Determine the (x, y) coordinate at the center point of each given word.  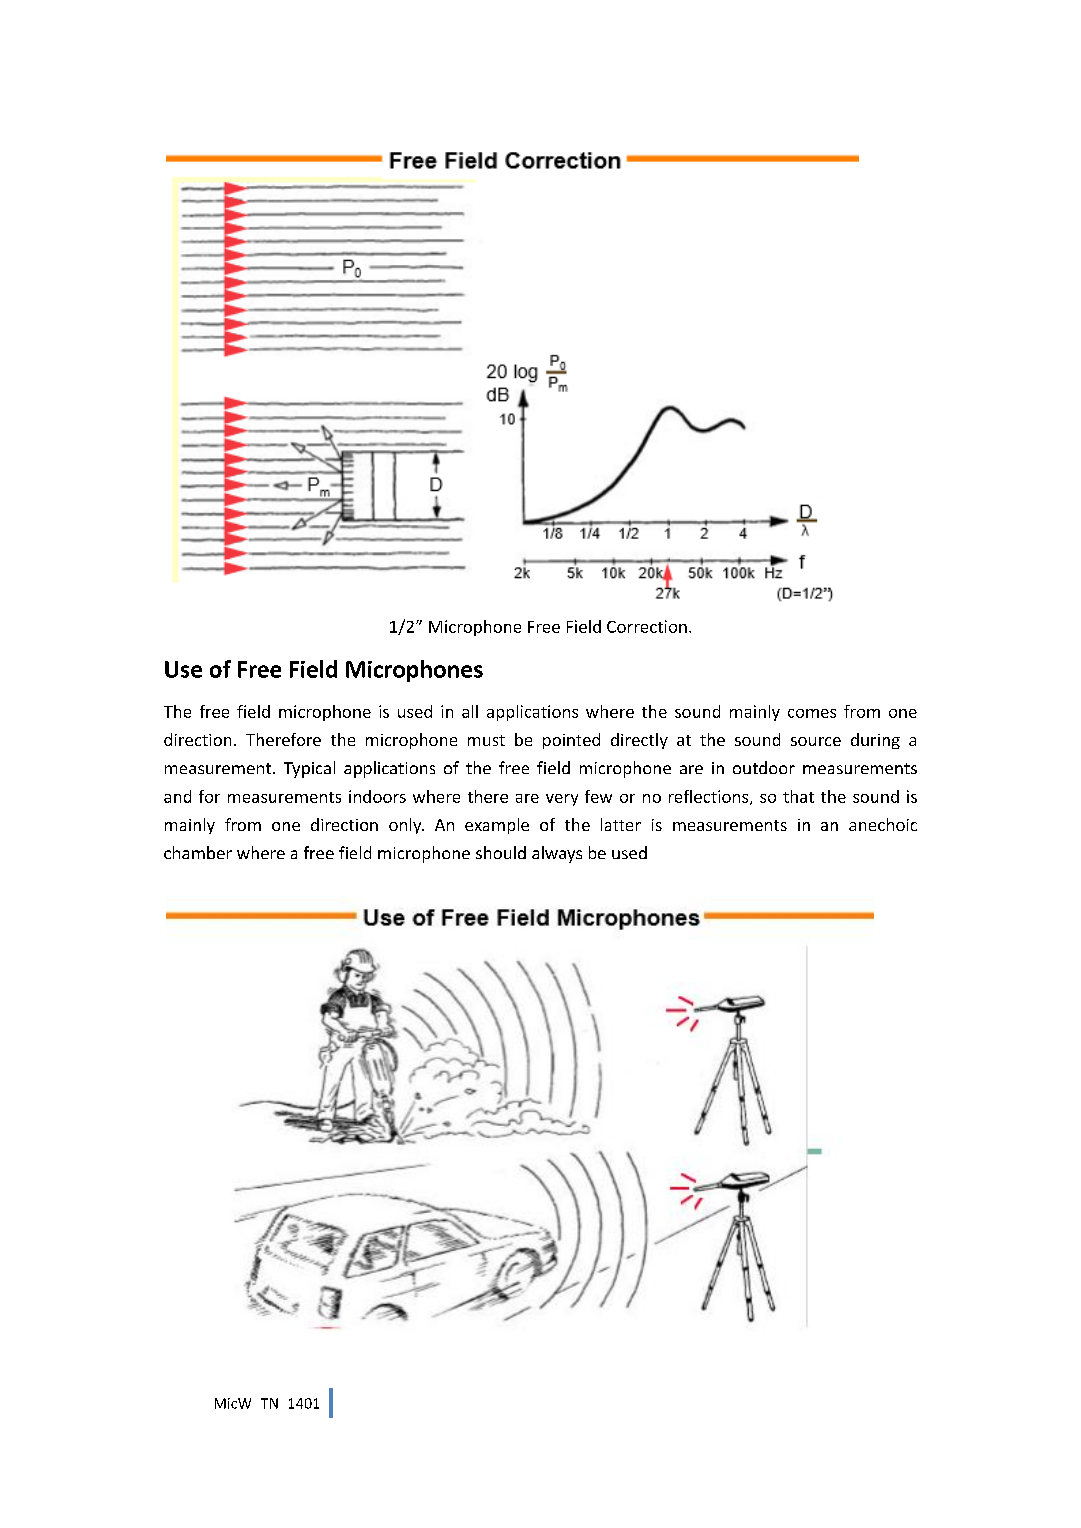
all (470, 711)
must (486, 740)
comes (812, 713)
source (816, 741)
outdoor (764, 767)
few (598, 796)
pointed (571, 741)
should (501, 852)
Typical (309, 769)
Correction (647, 626)
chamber (198, 852)
